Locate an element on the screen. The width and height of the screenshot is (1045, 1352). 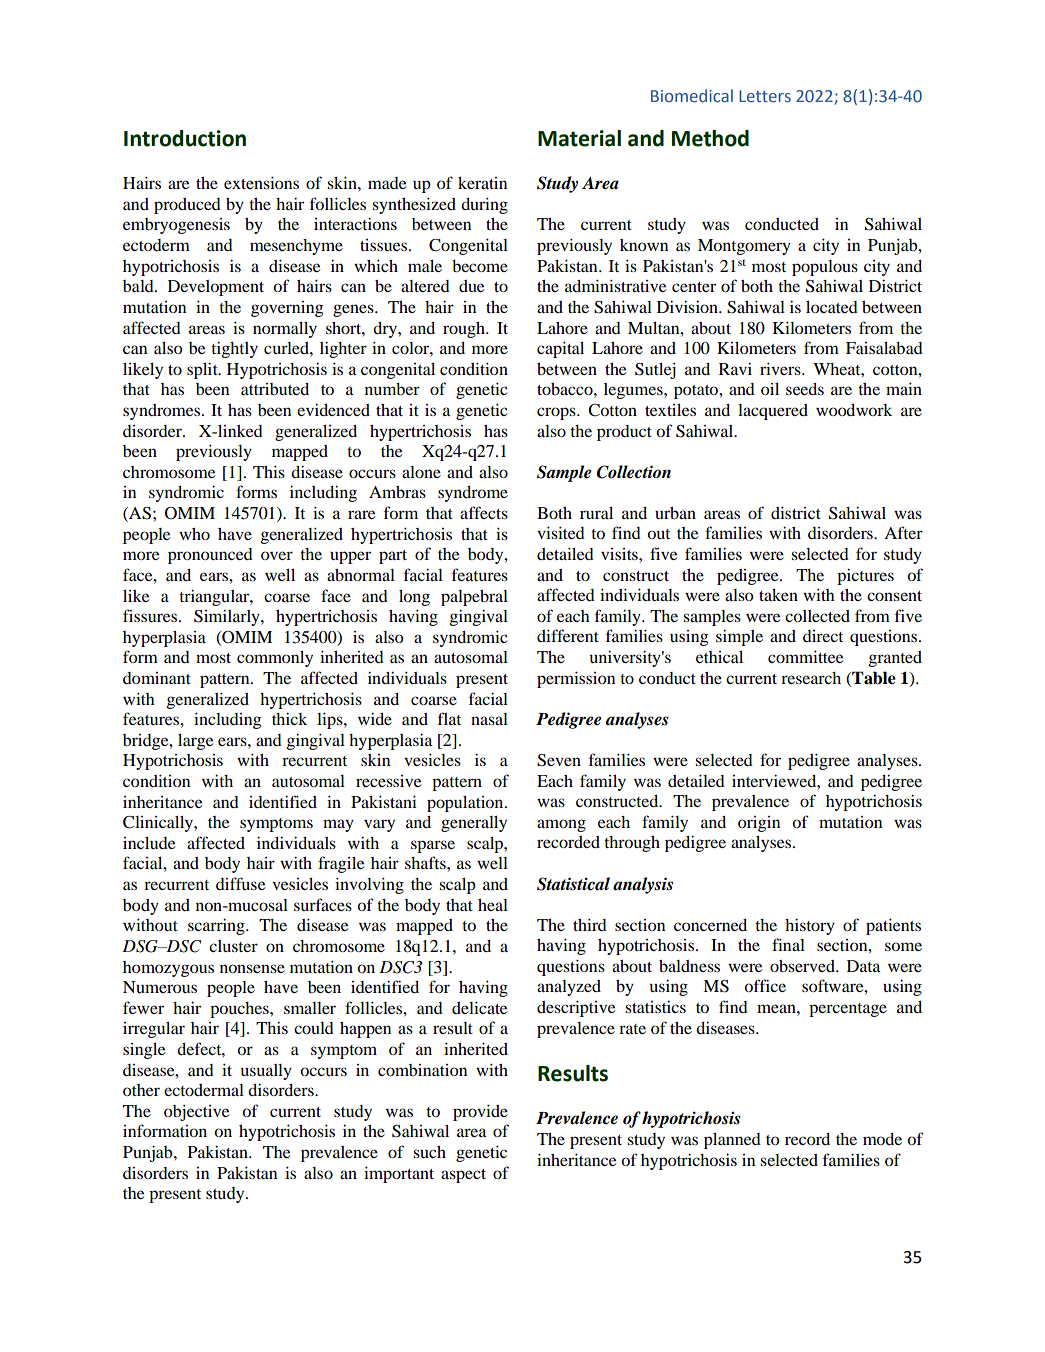
Letters is located at coordinates (765, 96).
